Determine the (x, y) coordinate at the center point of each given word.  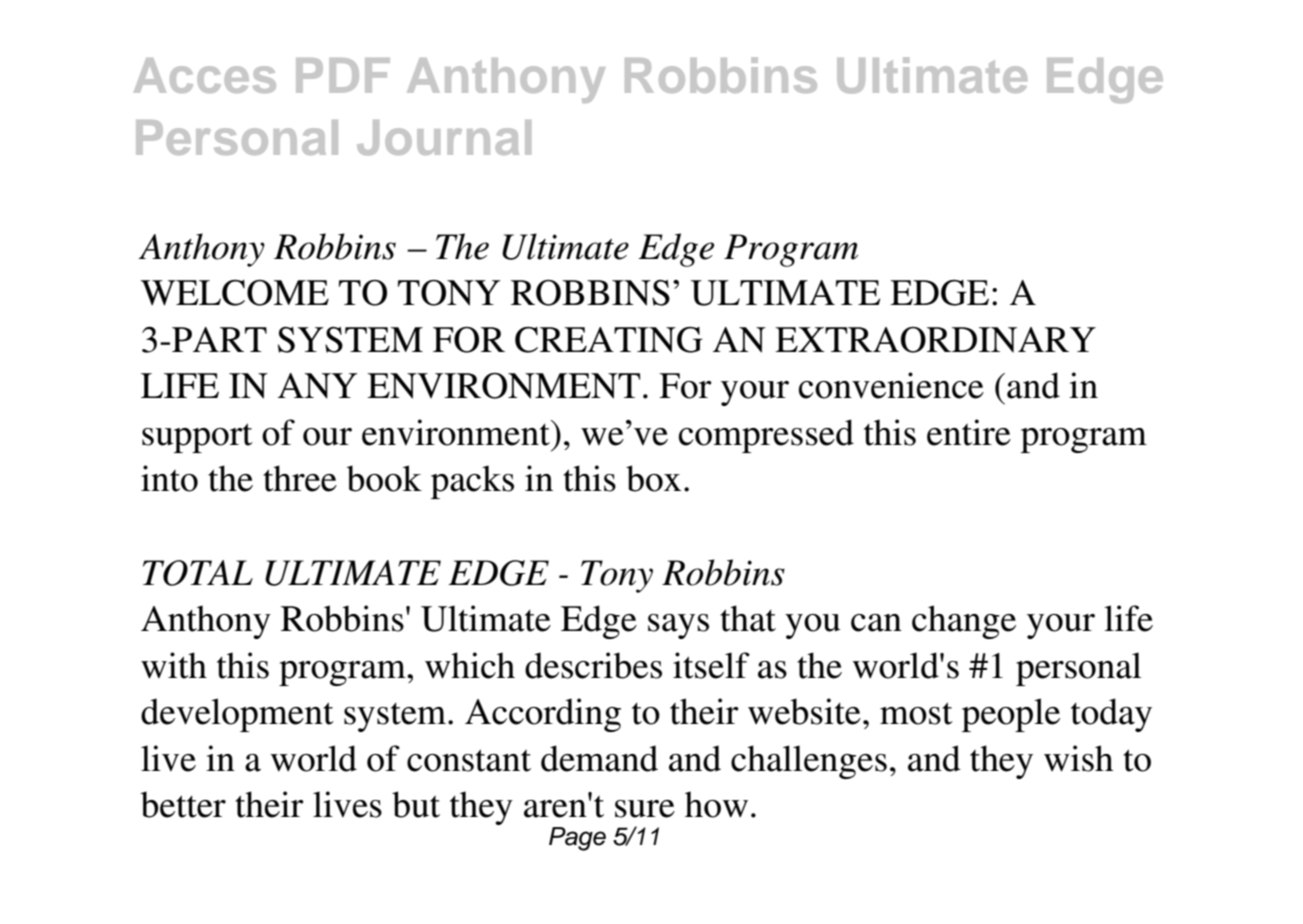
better (183, 804)
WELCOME (235, 293)
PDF (343, 75)
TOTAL (198, 573)
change (964, 622)
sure (645, 809)
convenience (891, 385)
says (678, 626)
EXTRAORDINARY (935, 340)
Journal (444, 137)
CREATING (609, 340)
